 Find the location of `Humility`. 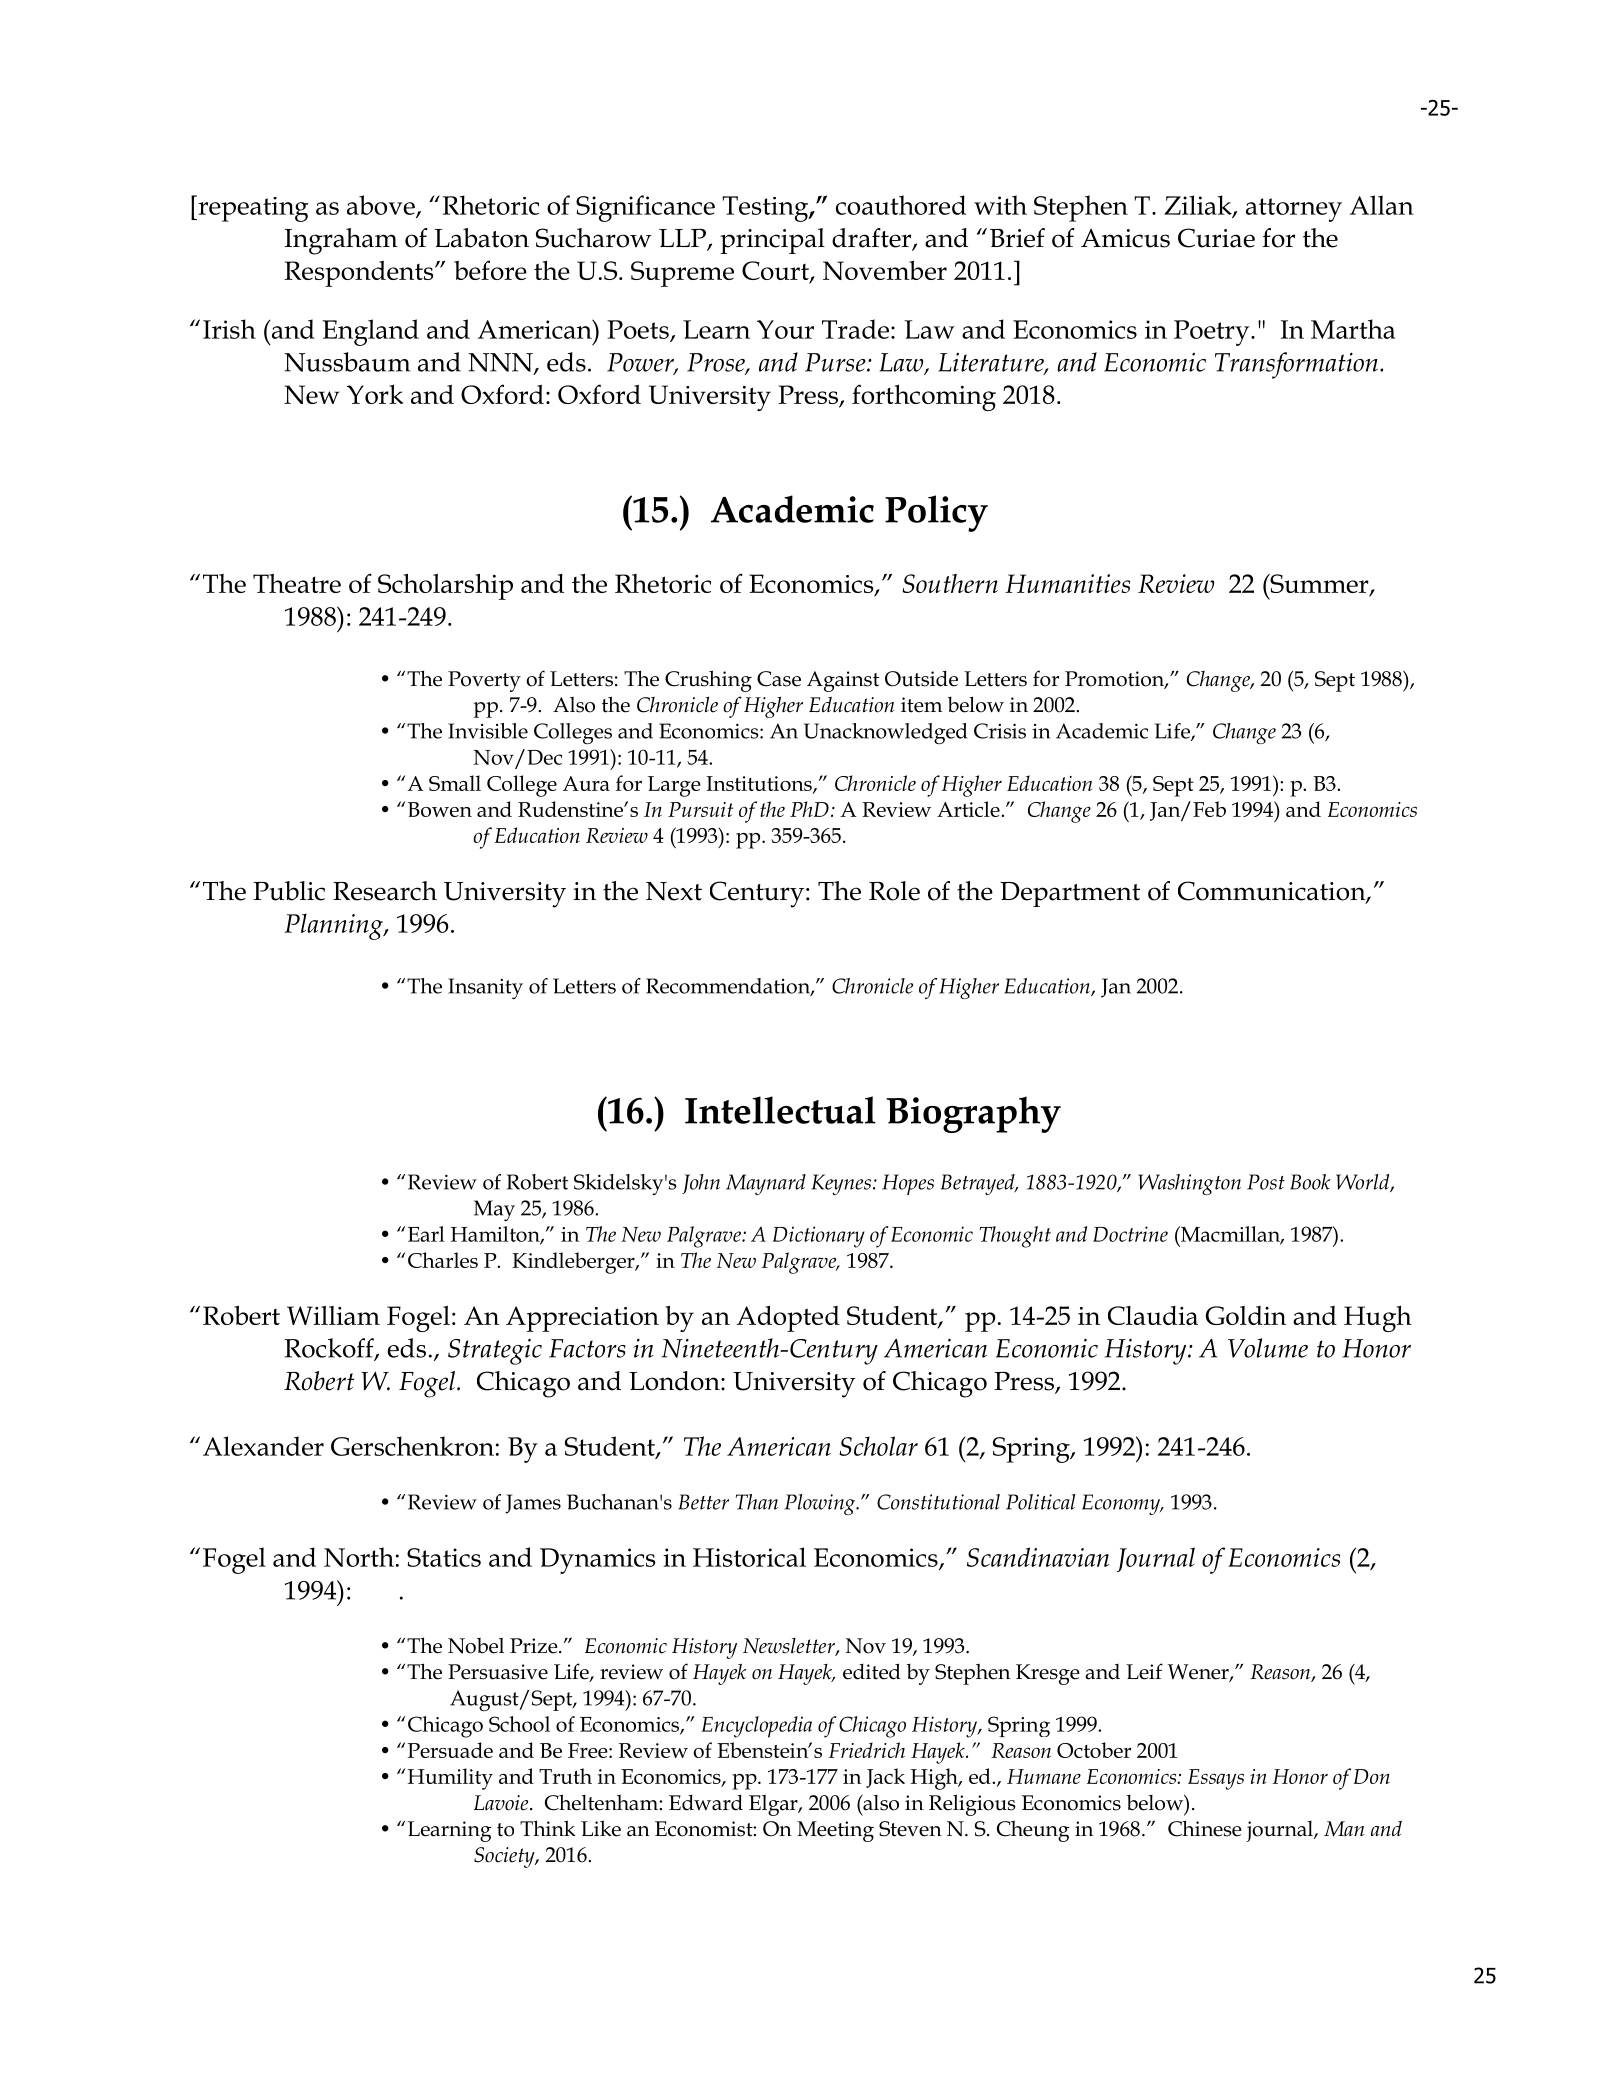

Humility is located at coordinates (450, 1779).
